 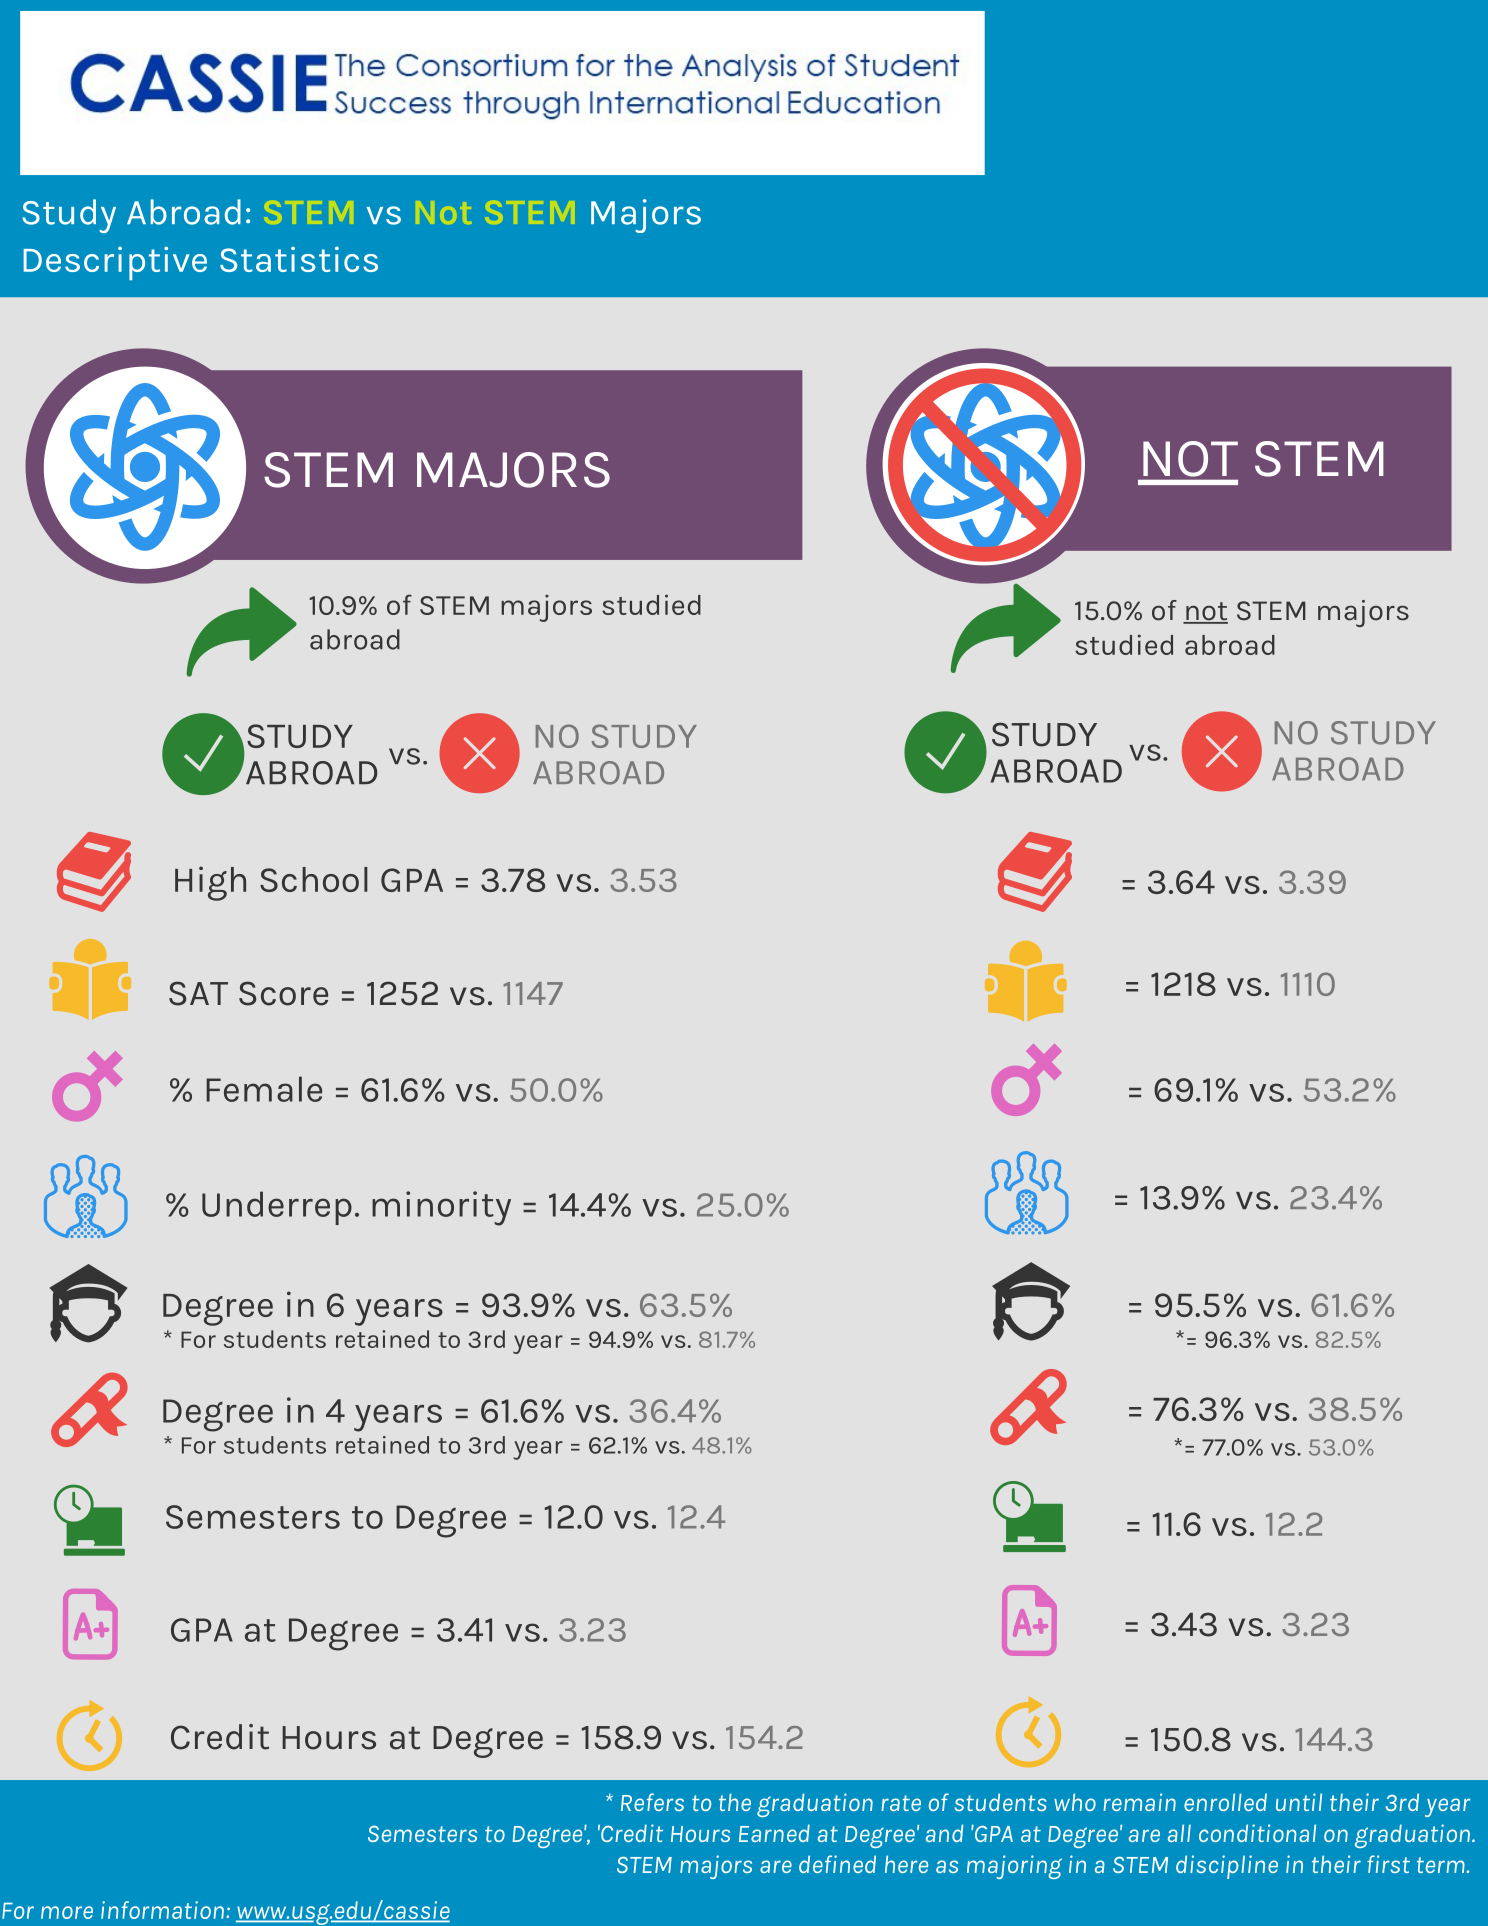 What do you see at coordinates (299, 259) in the screenshot?
I see `Statistics` at bounding box center [299, 259].
